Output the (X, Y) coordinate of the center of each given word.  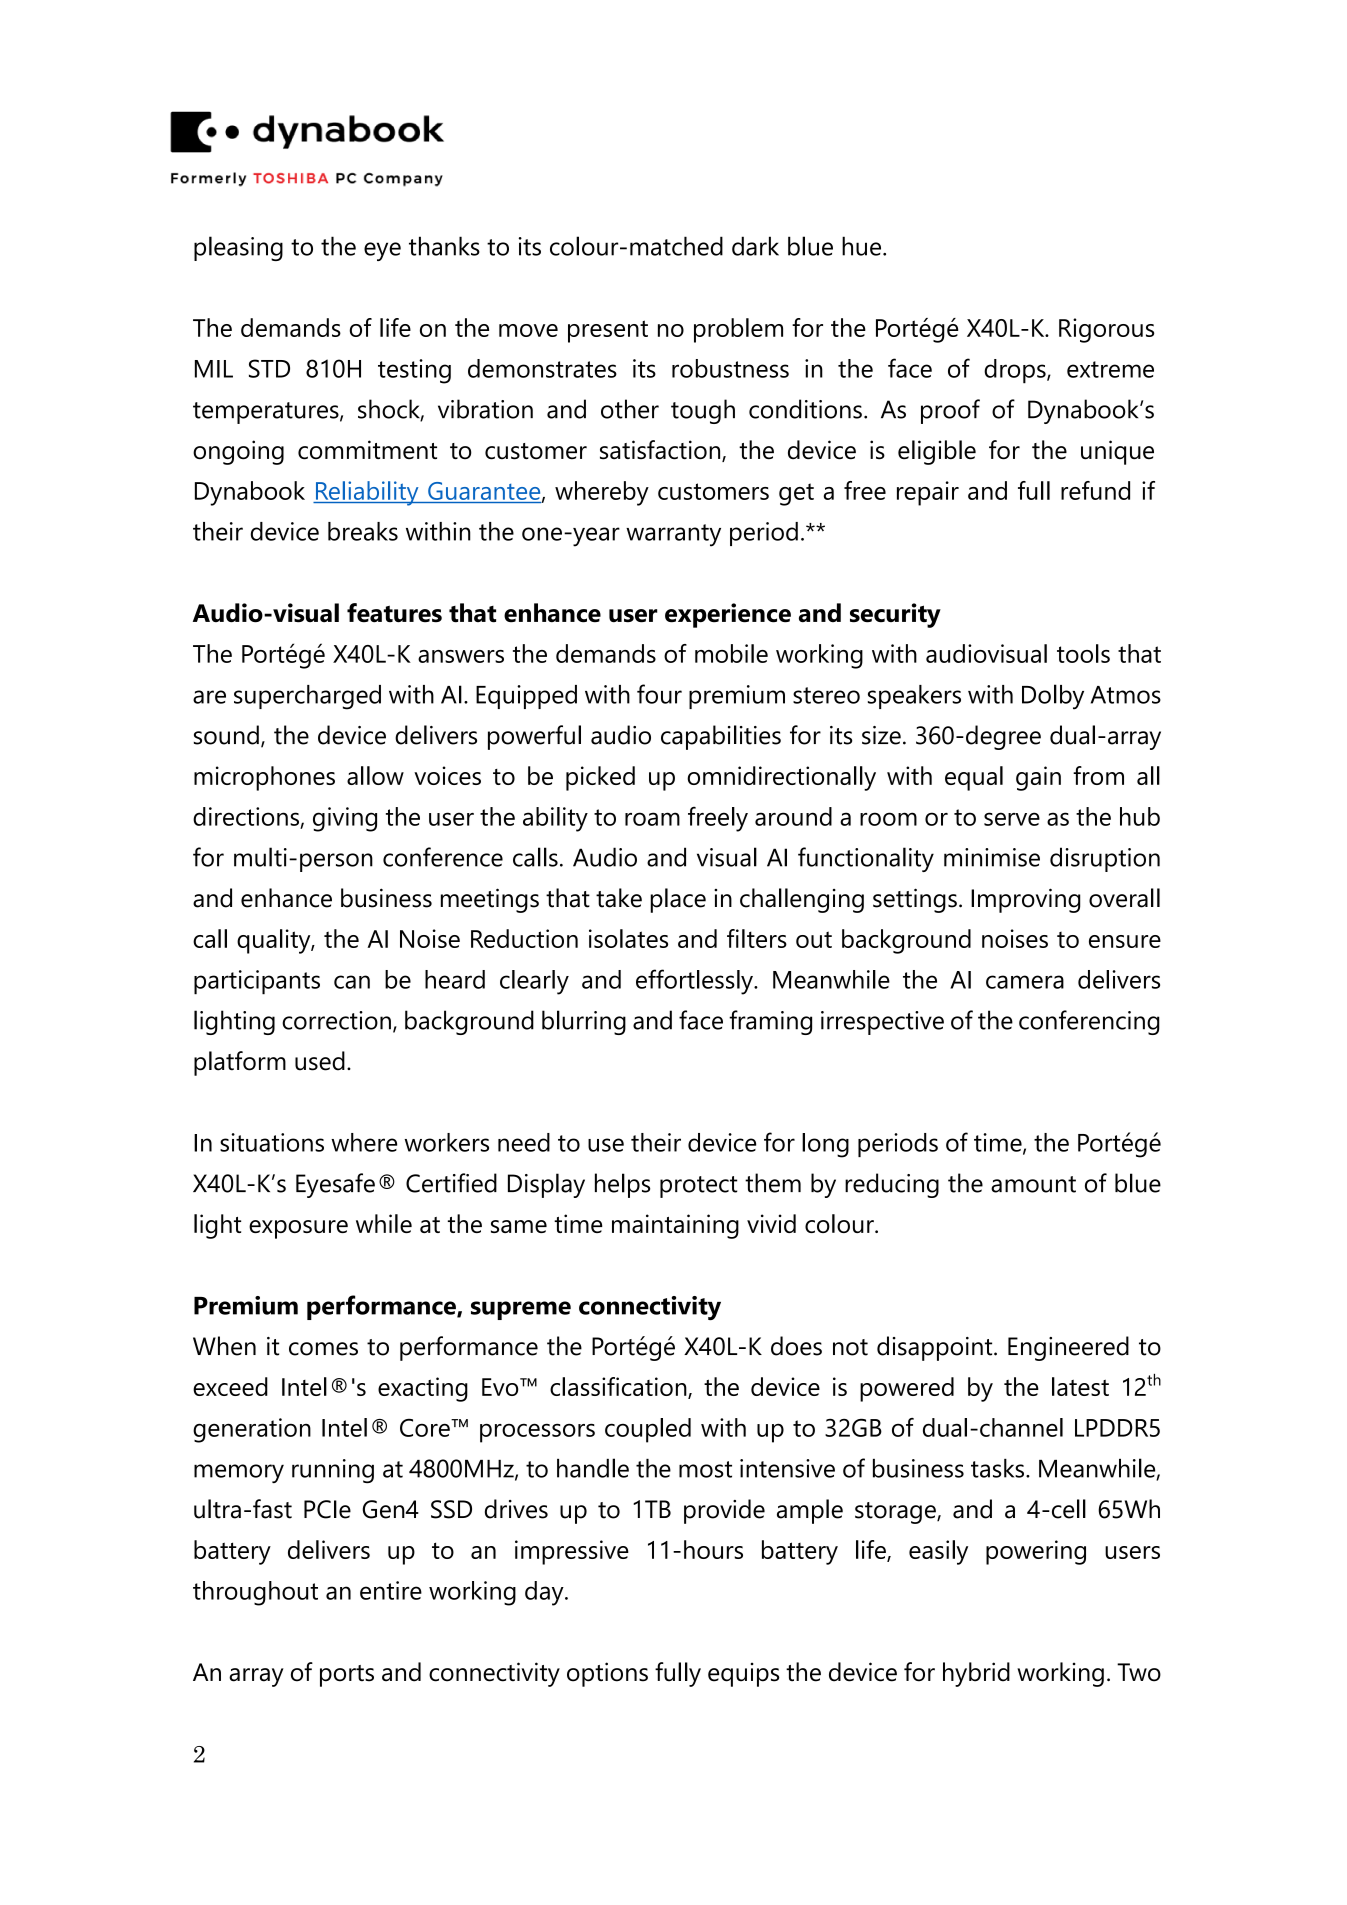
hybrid (976, 1674)
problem (738, 330)
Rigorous (1106, 330)
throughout (255, 1593)
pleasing (238, 248)
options (607, 1674)
